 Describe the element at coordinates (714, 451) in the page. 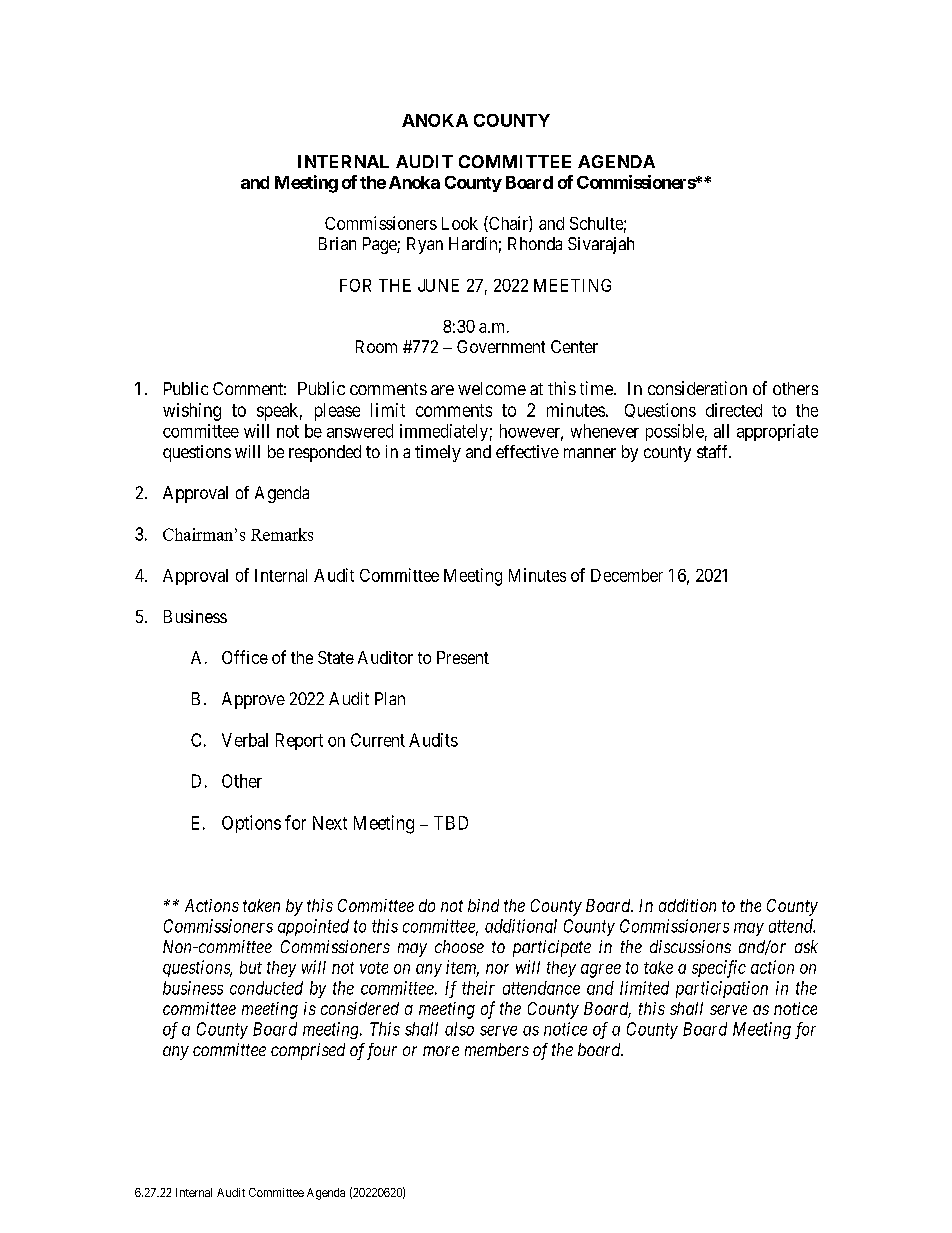

I see `staff` at that location.
